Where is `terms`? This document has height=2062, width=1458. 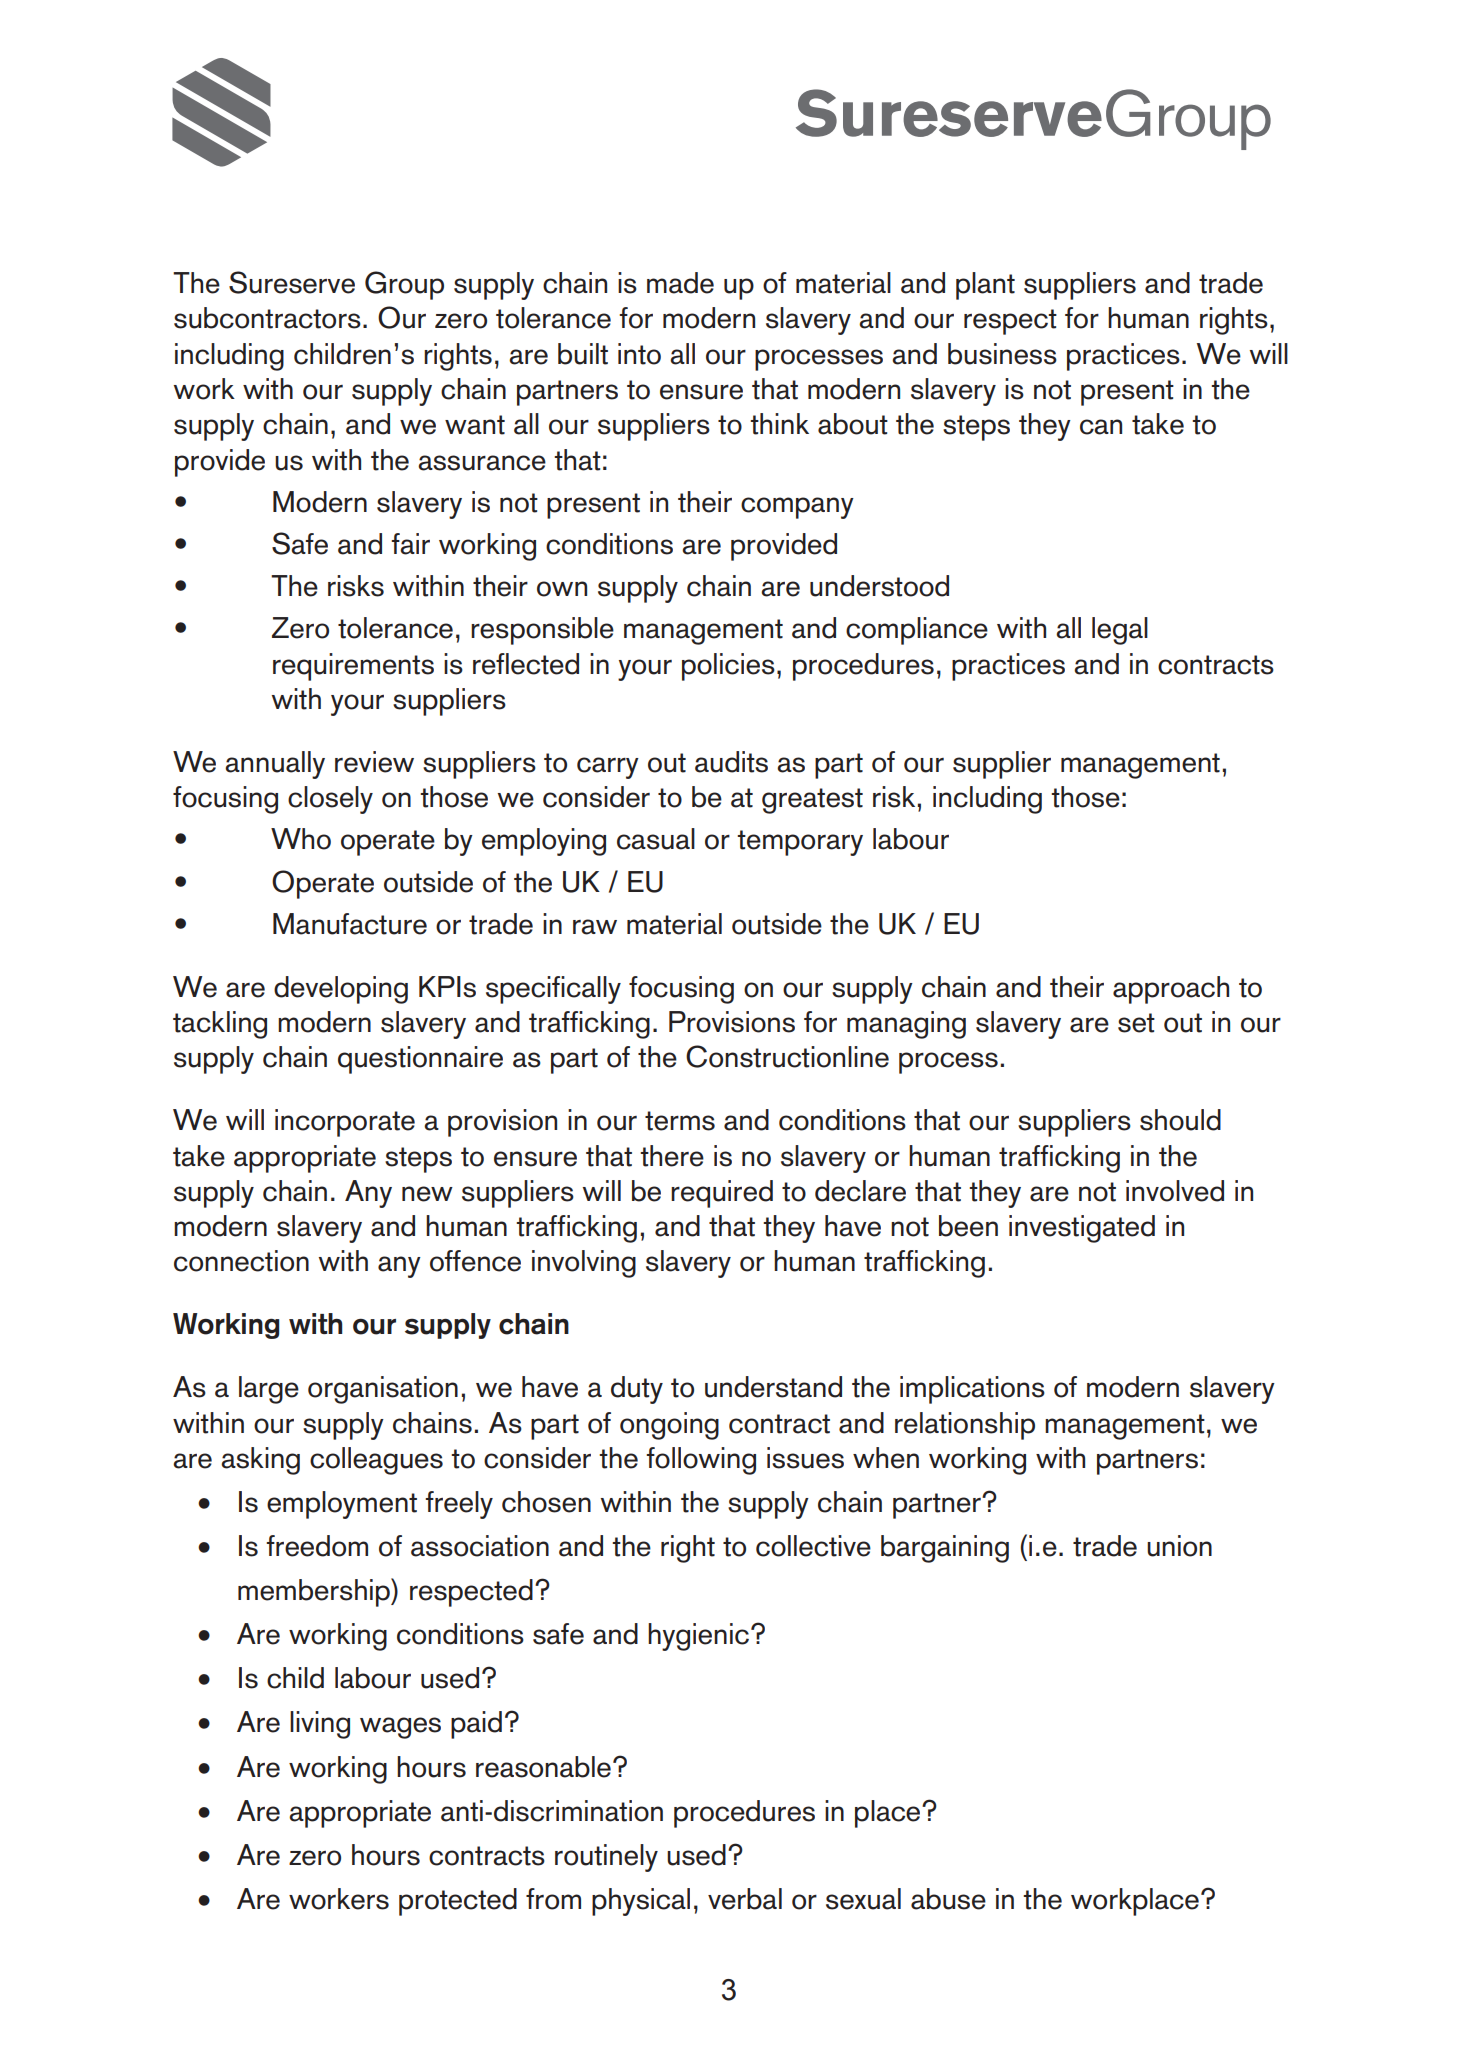
terms is located at coordinates (680, 1121).
